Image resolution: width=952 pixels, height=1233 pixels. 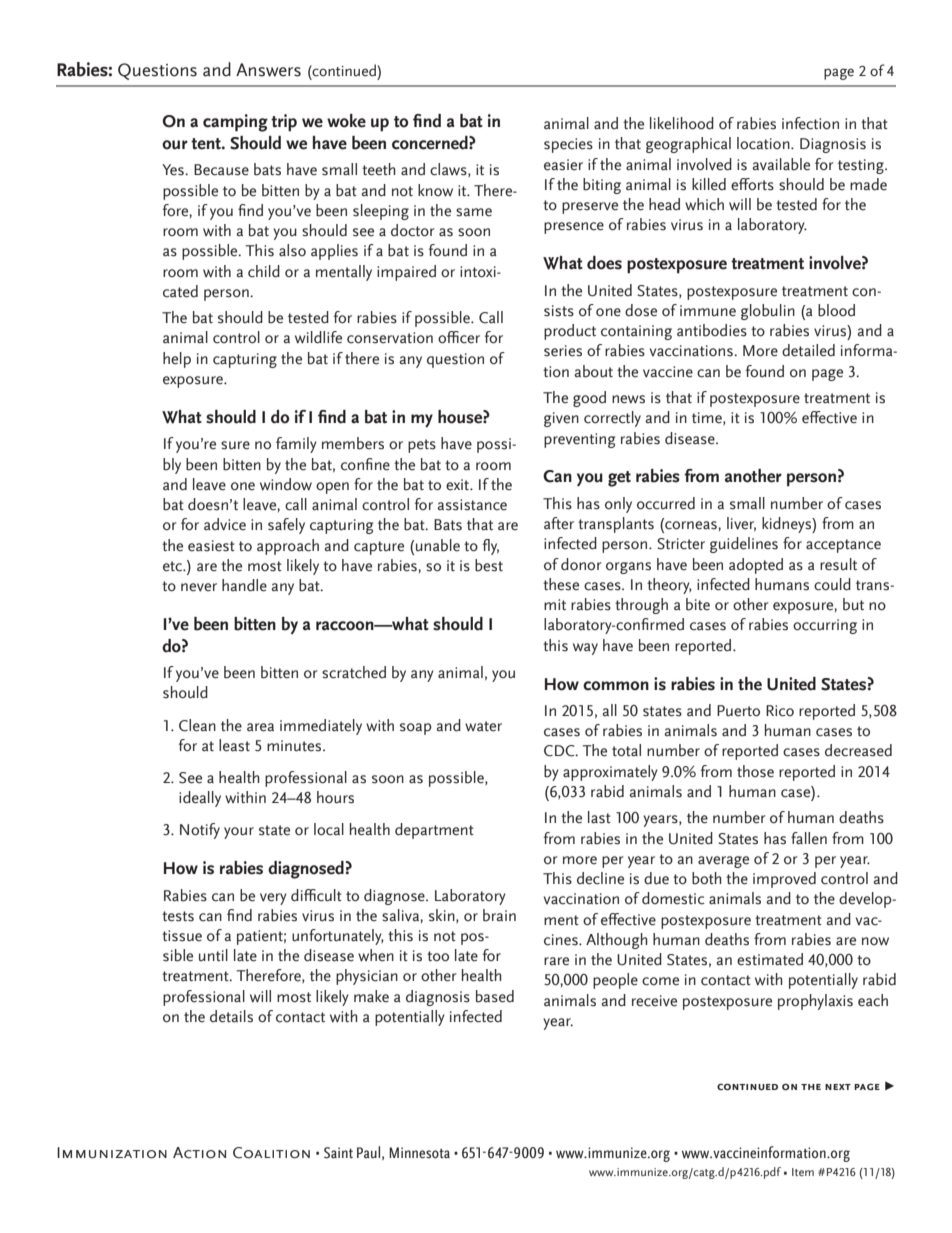 What do you see at coordinates (239, 833) in the screenshot?
I see `your` at bounding box center [239, 833].
